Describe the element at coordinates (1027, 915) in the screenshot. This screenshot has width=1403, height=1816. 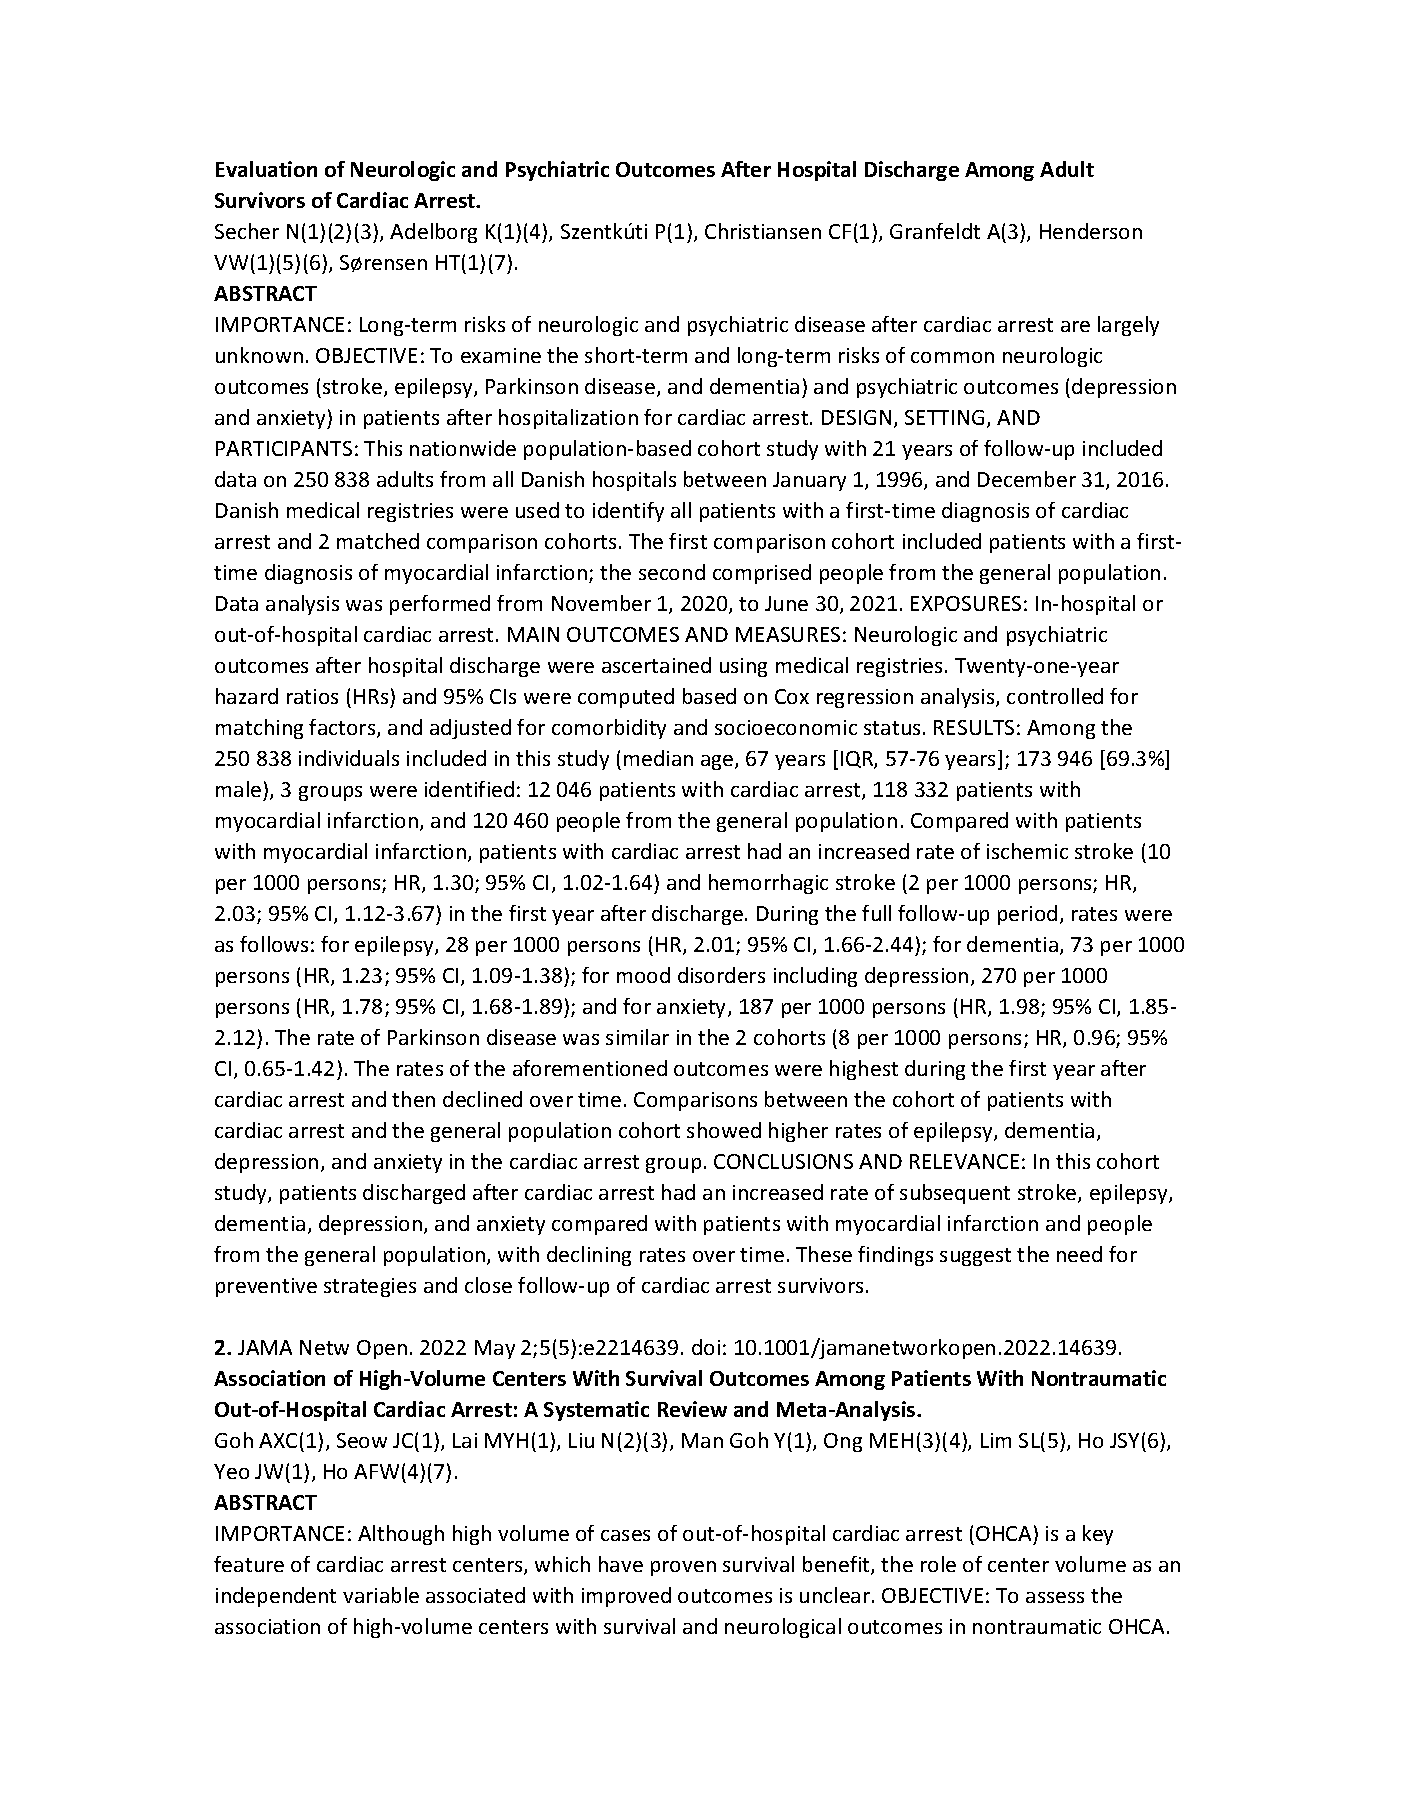
I see `period` at that location.
